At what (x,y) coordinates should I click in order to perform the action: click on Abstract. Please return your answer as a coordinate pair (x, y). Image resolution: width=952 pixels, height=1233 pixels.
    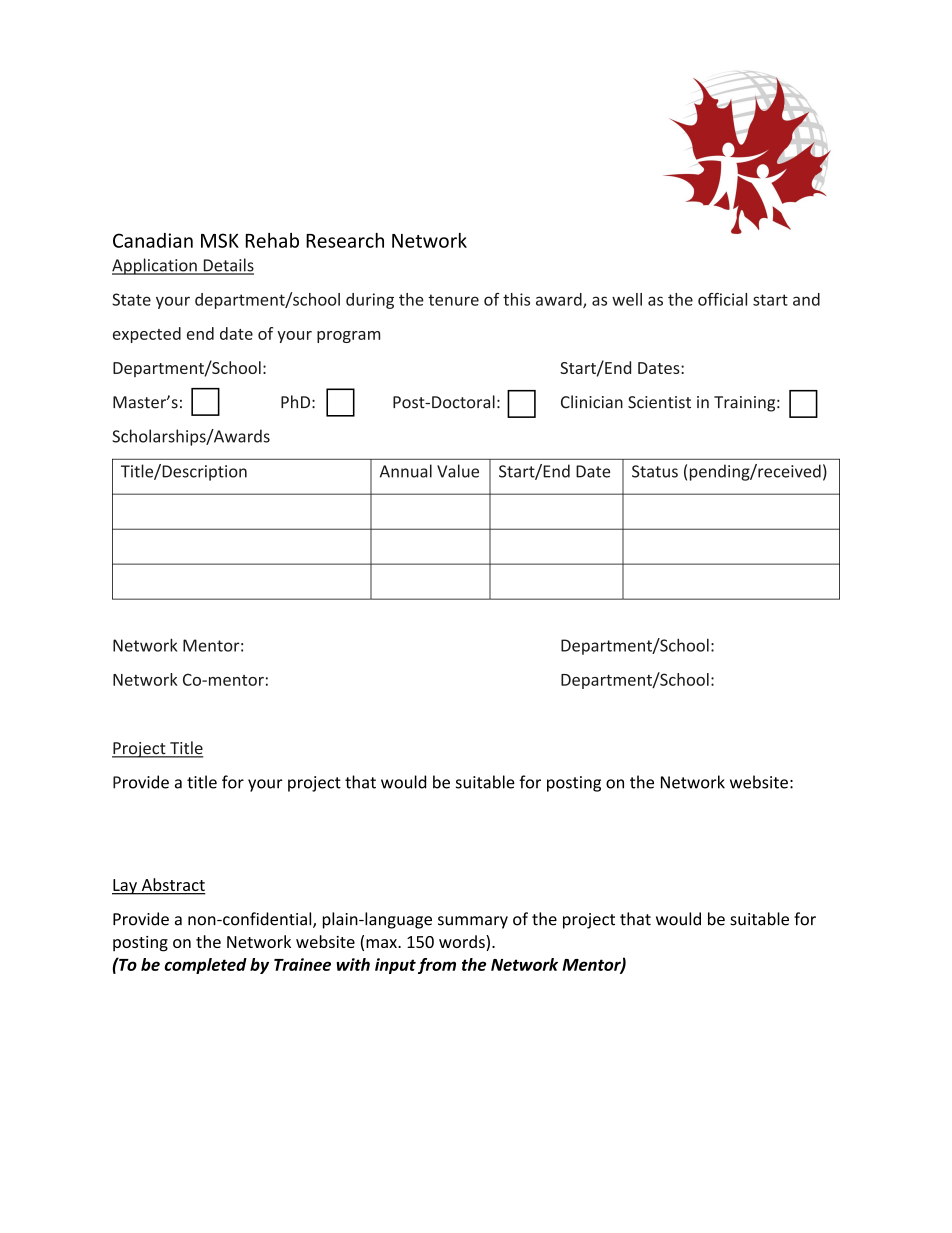
    Looking at the image, I should click on (172, 886).
